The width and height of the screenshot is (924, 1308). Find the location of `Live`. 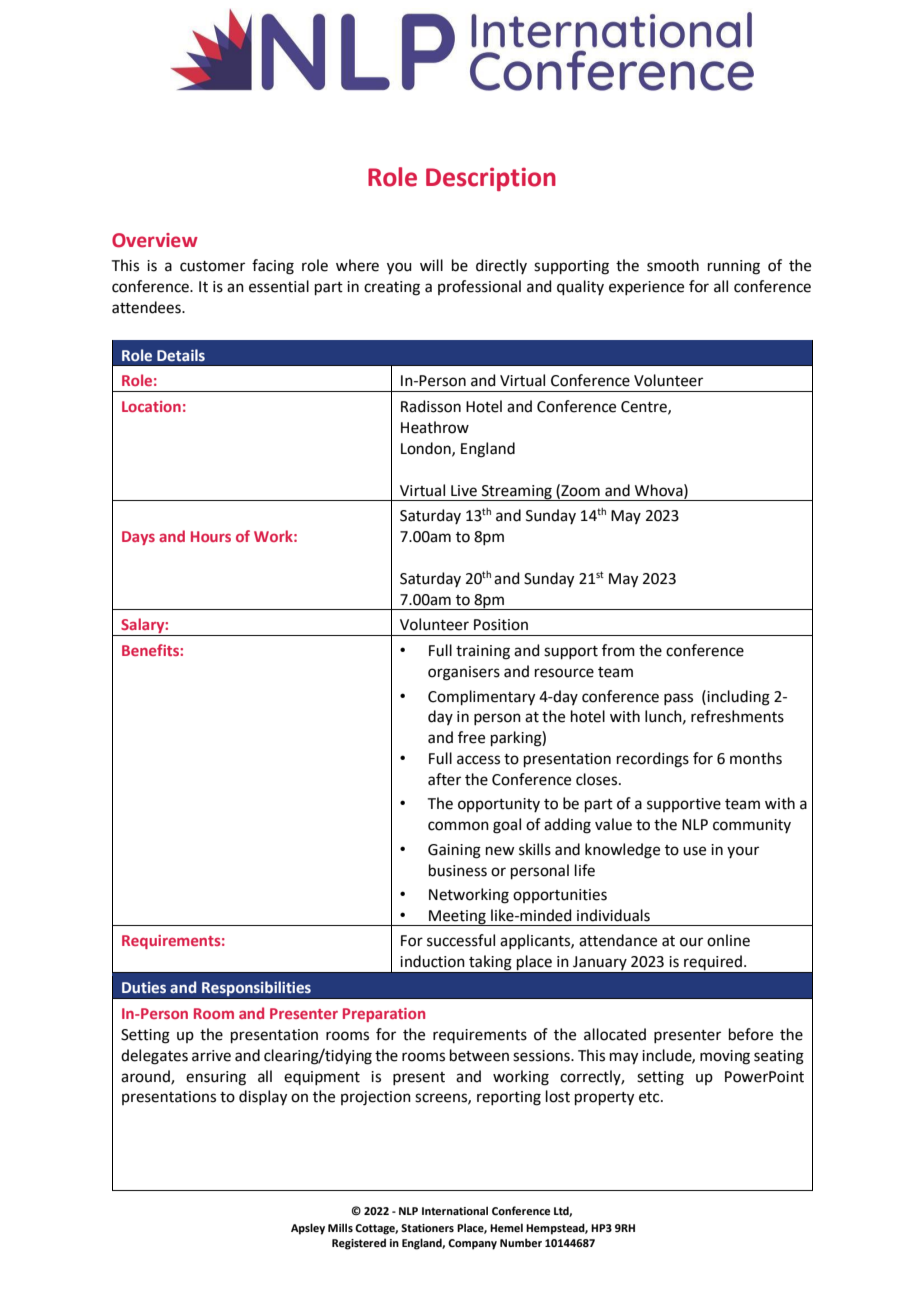

Live is located at coordinates (464, 491).
